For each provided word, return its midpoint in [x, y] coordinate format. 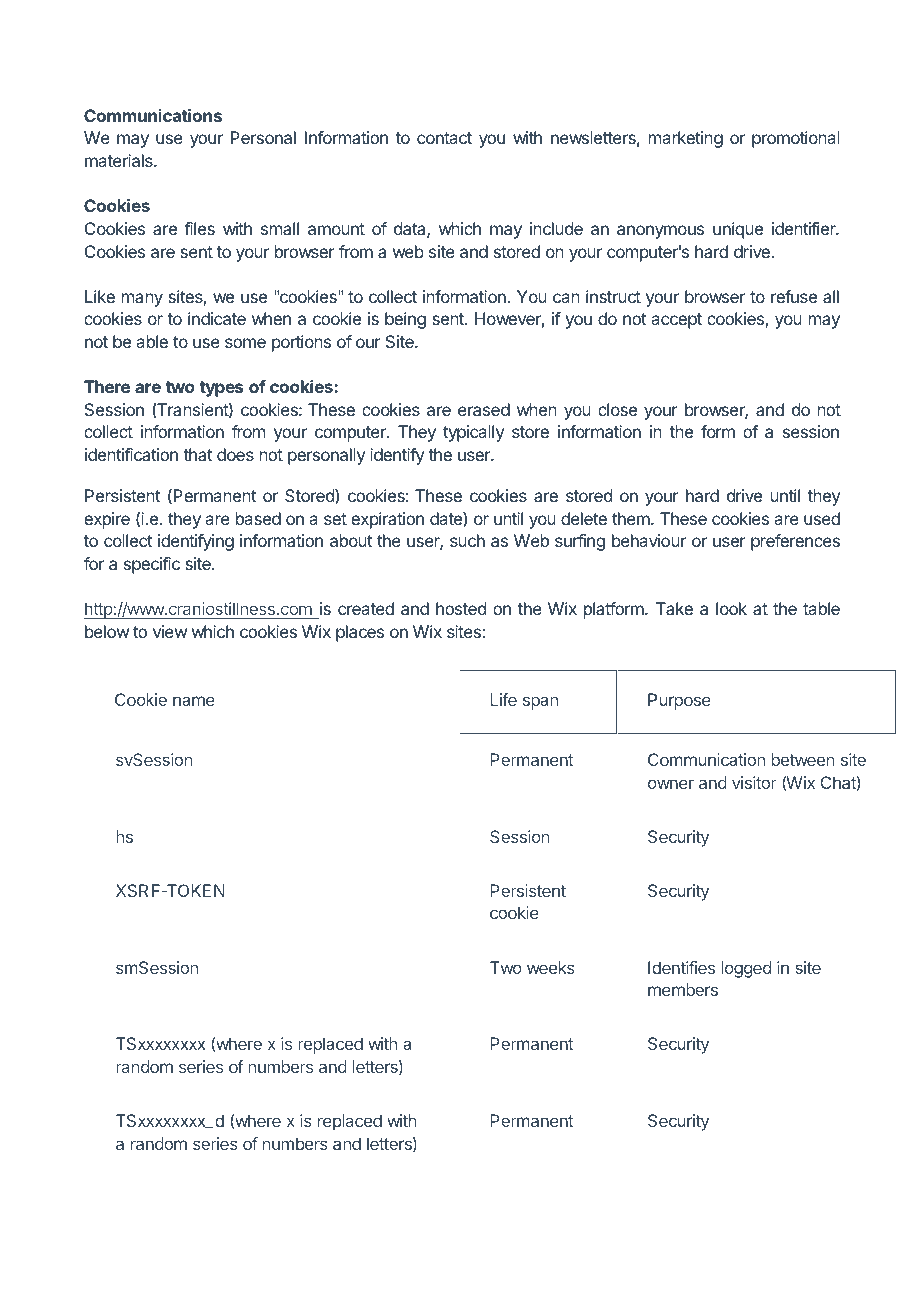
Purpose [679, 701]
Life [504, 699]
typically [473, 433]
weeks [551, 967]
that [197, 454]
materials [120, 160]
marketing [686, 139]
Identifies [681, 967]
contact [444, 138]
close [617, 409]
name [194, 701]
